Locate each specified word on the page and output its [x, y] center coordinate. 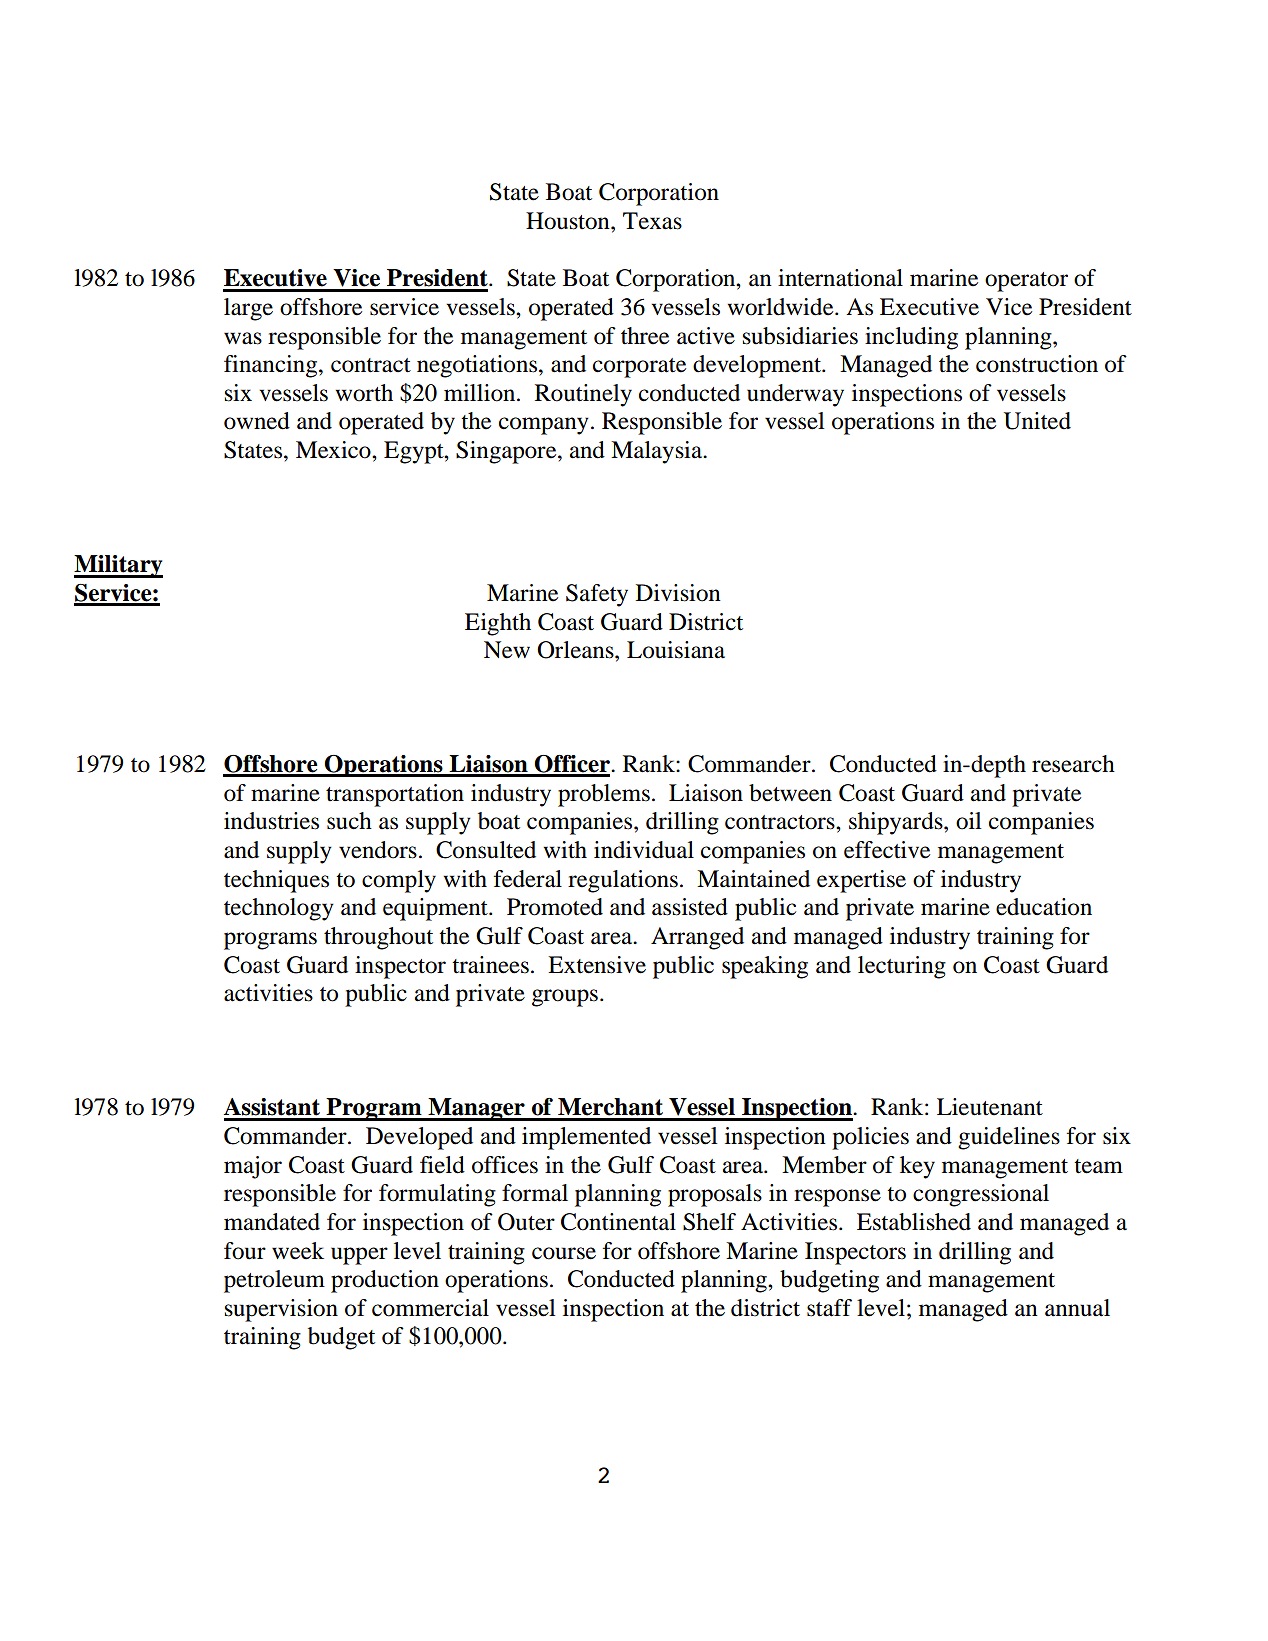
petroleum [274, 1281]
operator [1026, 282]
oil [968, 821]
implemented [586, 1138]
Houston [569, 221]
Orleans [576, 650]
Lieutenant [990, 1107]
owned [257, 421]
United [1037, 421]
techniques [276, 881]
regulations [623, 881]
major [253, 1167]
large [248, 309]
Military [118, 566]
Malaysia [658, 452]
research [1073, 764]
